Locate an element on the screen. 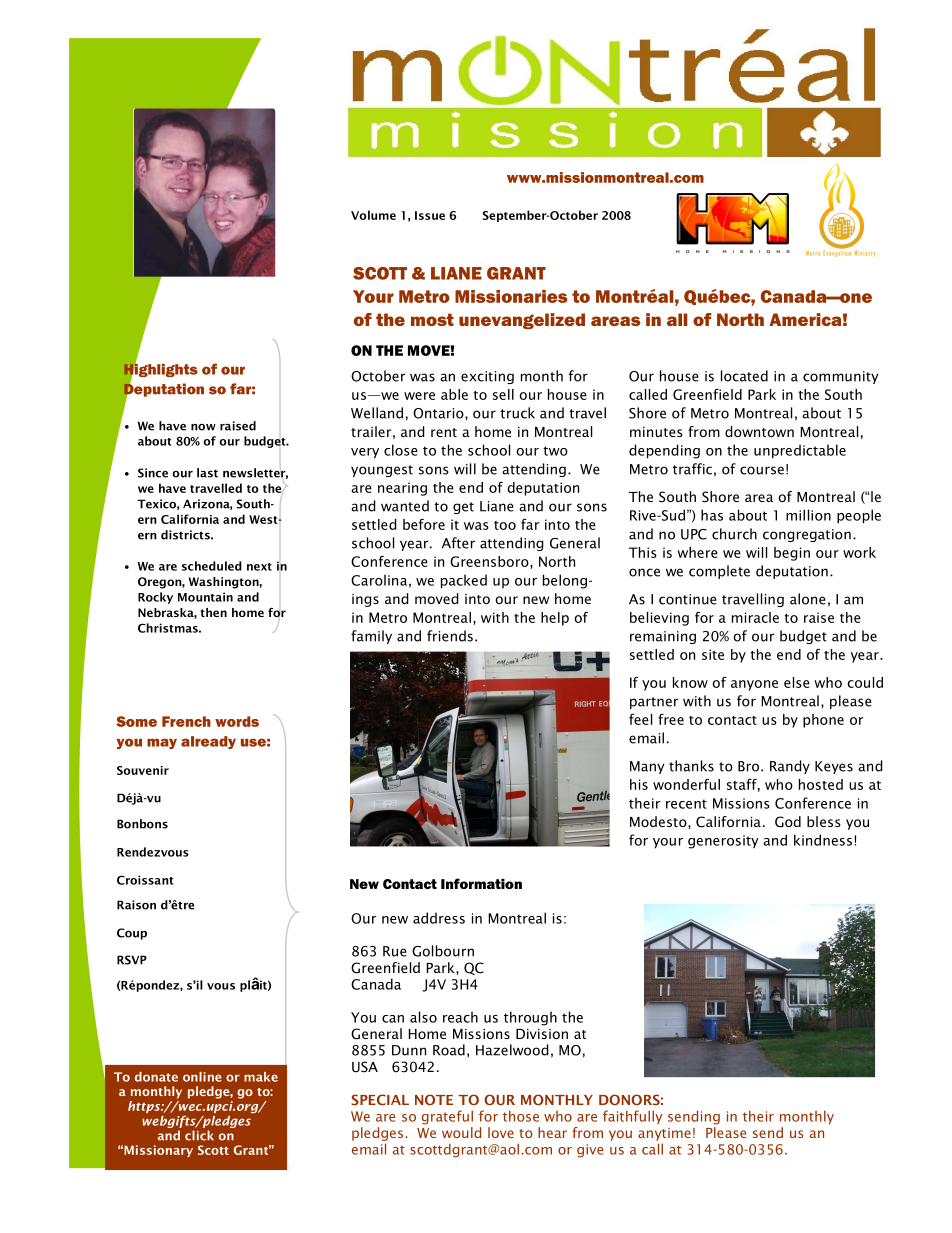 The height and width of the screenshot is (1233, 952). click is located at coordinates (199, 1135).
